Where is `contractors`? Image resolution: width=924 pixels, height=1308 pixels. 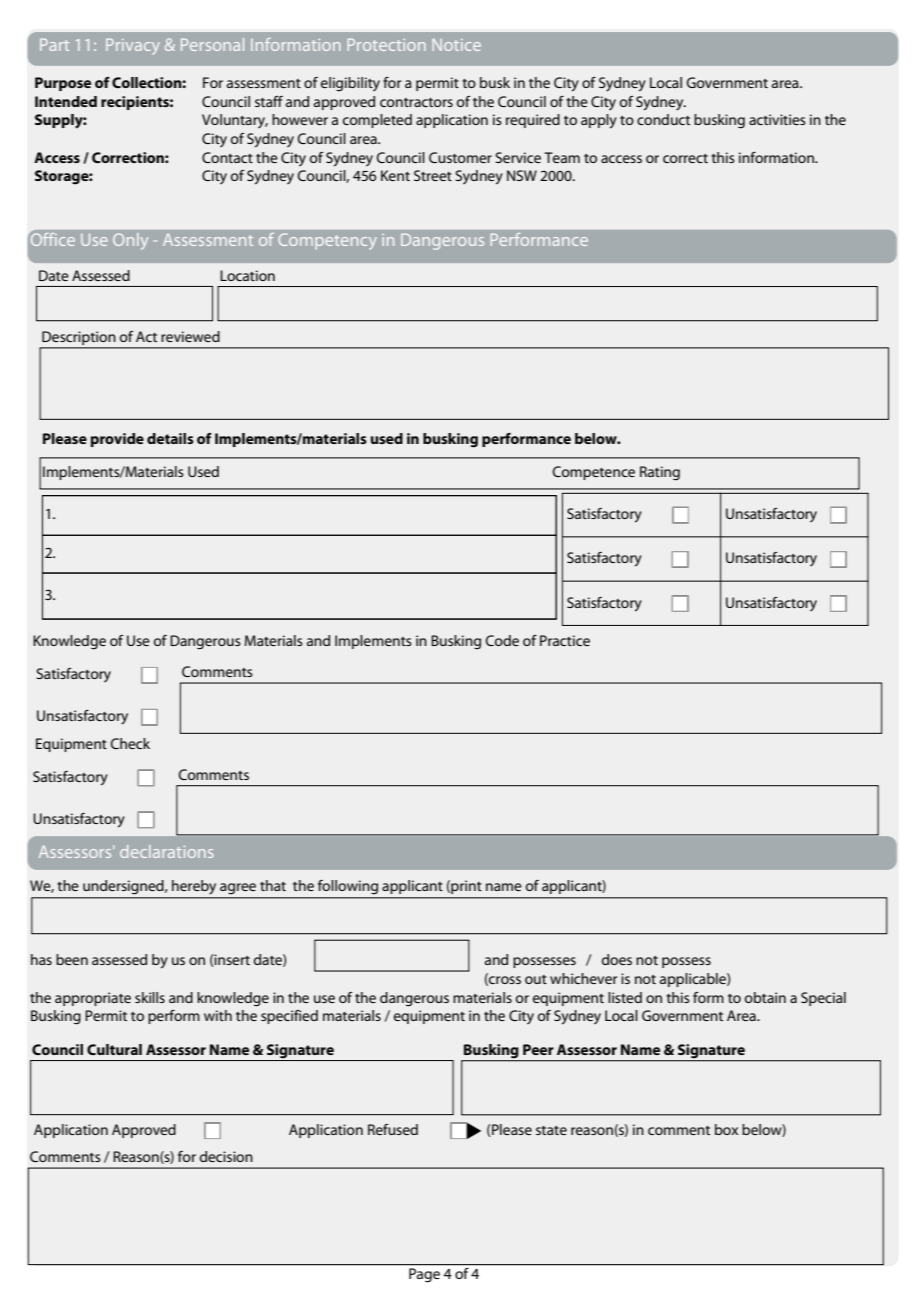 contractors is located at coordinates (416, 102).
